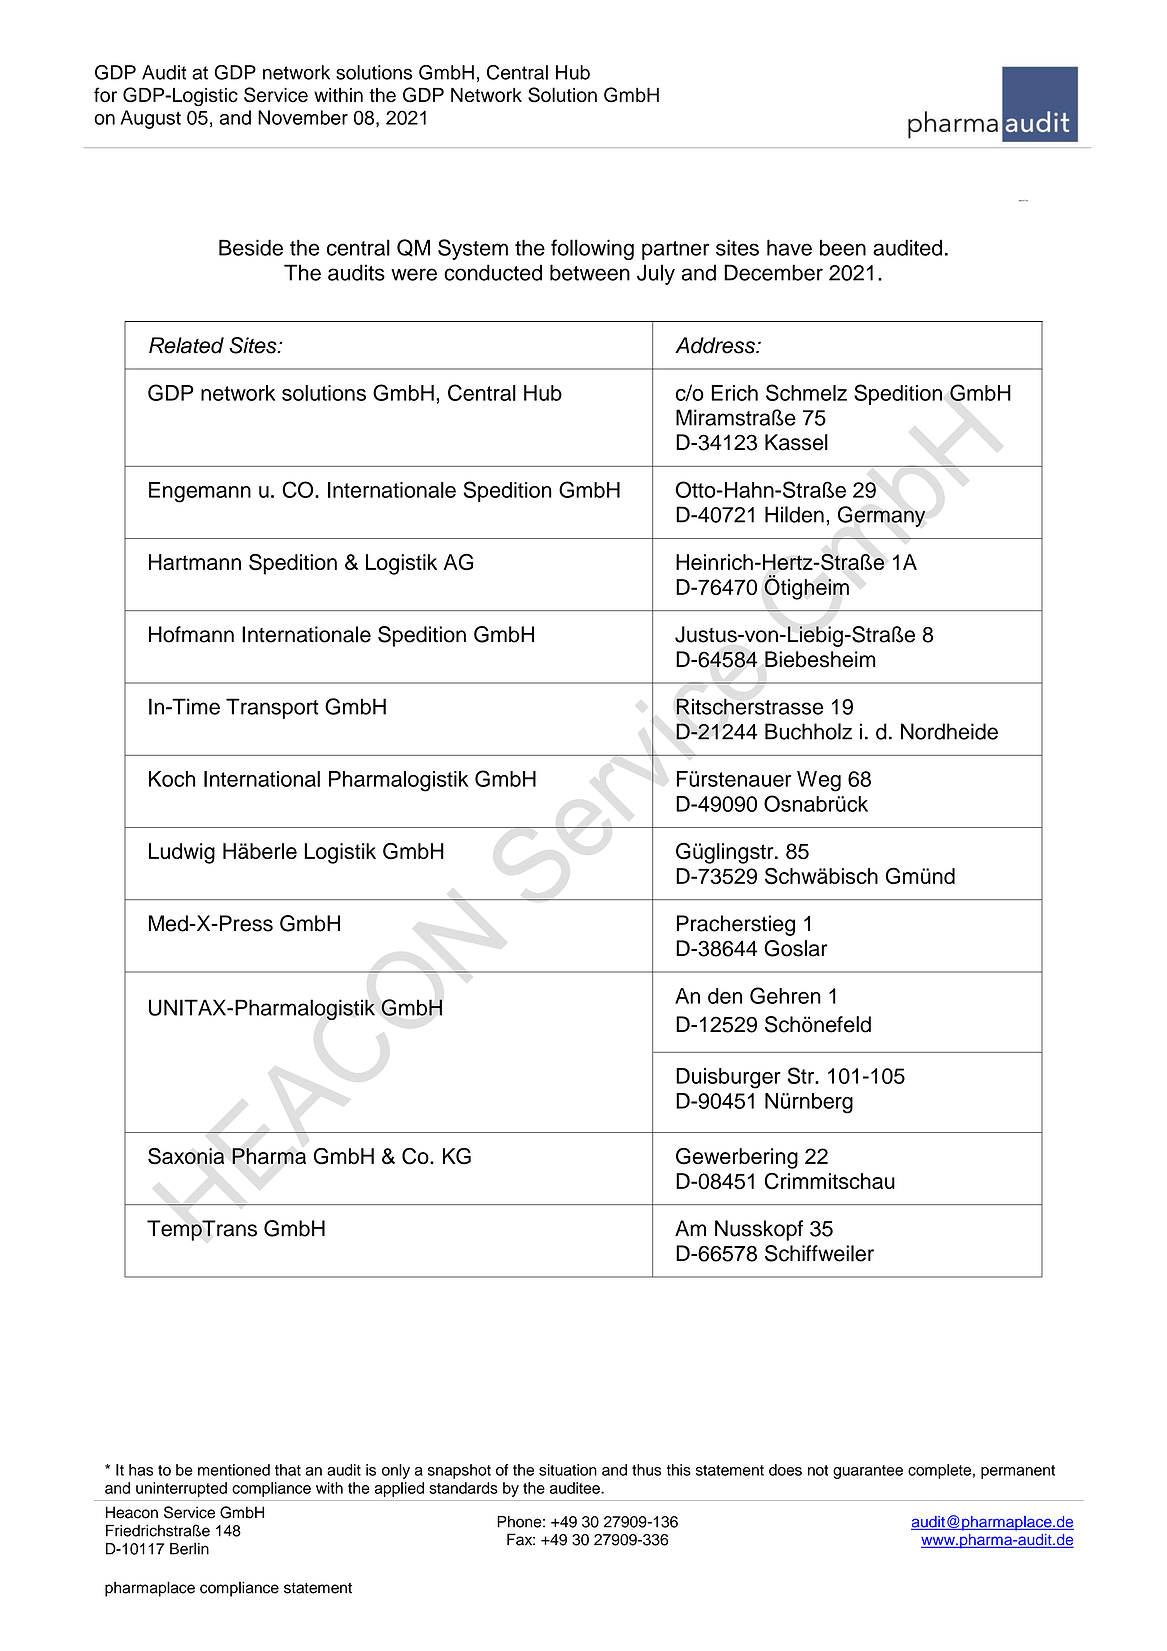 The width and height of the screenshot is (1167, 1651). What do you see at coordinates (868, 1472) in the screenshot?
I see `guarantee` at bounding box center [868, 1472].
